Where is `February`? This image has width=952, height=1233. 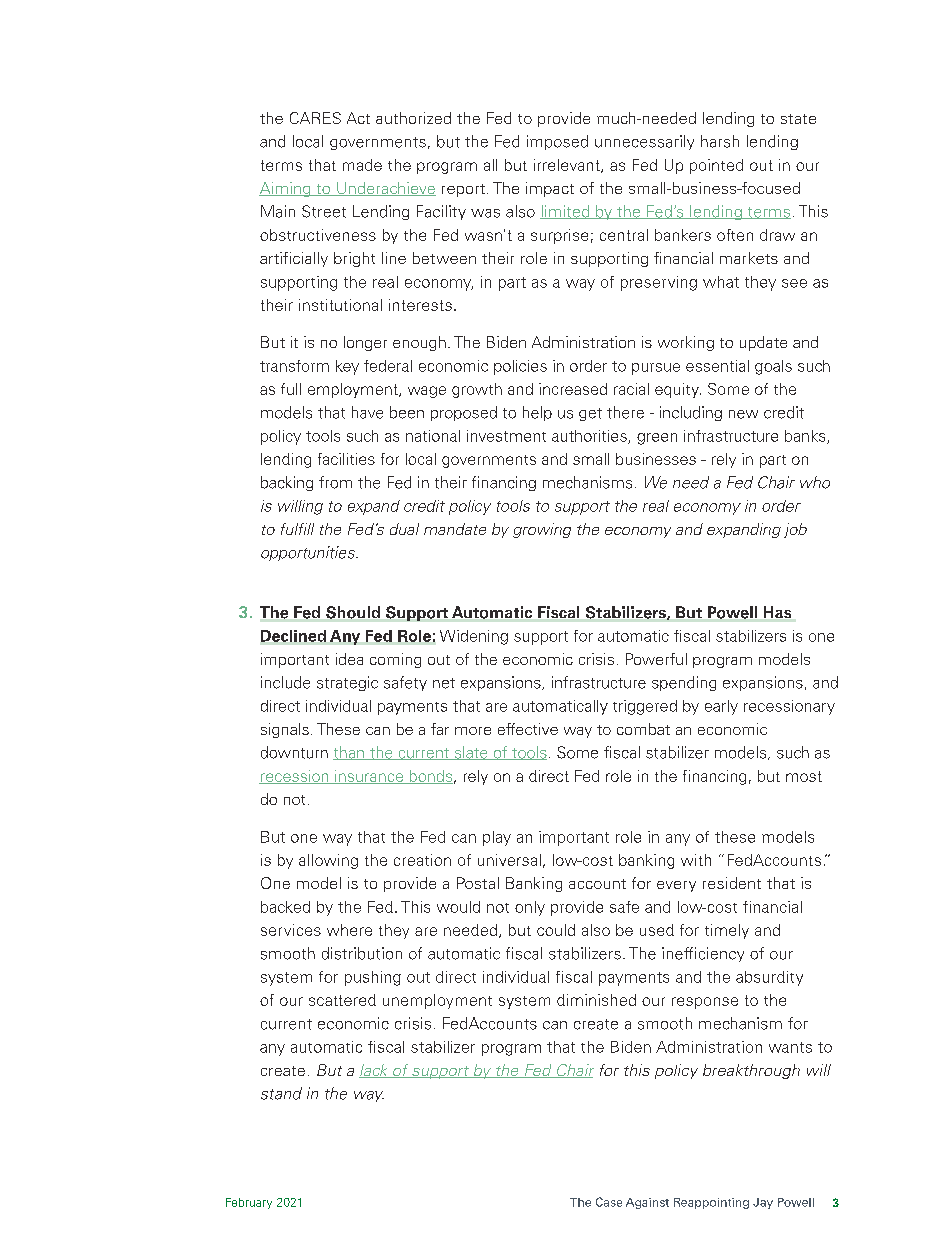
February is located at coordinates (249, 1203).
